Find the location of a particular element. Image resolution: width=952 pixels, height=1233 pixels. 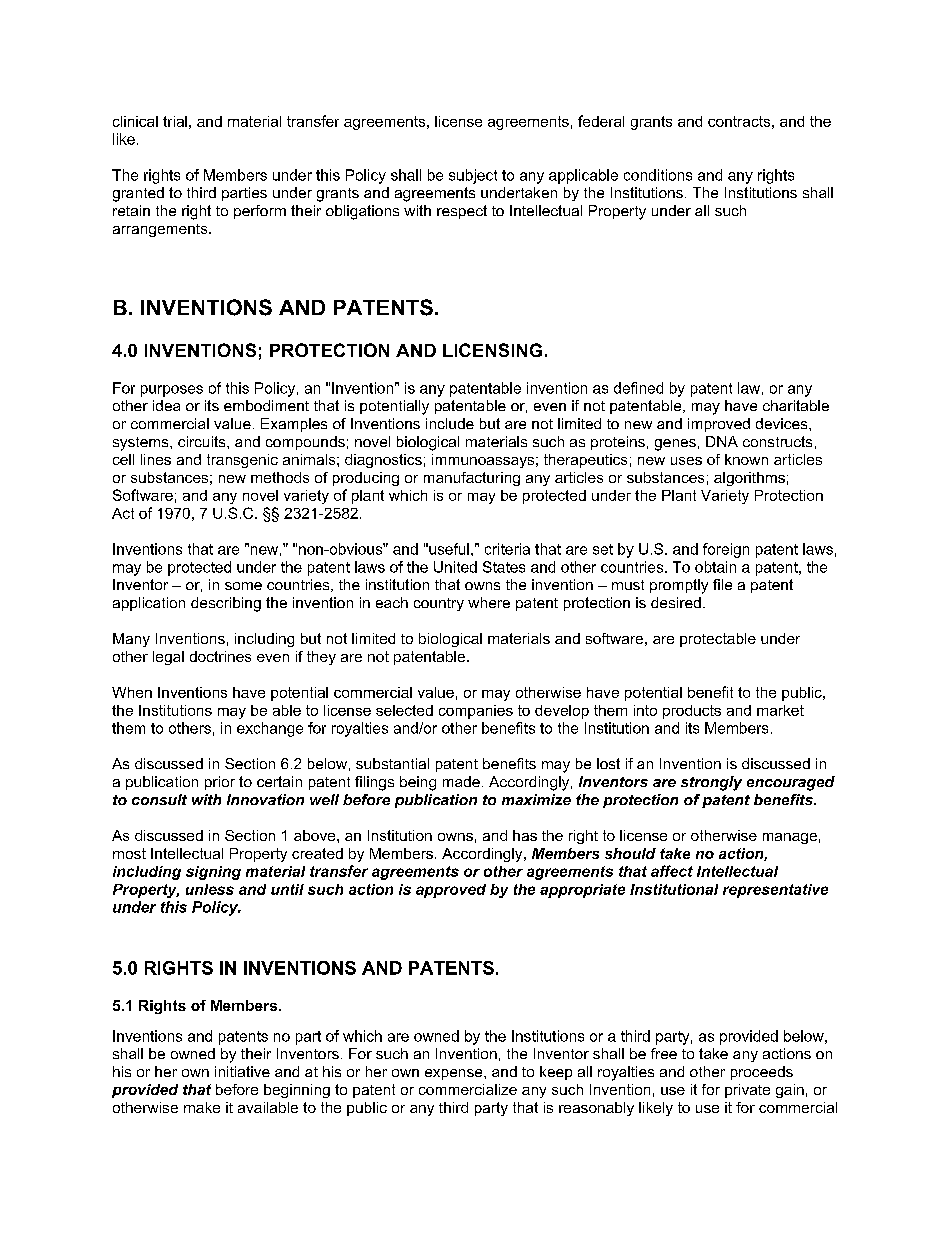

expense is located at coordinates (455, 1074).
